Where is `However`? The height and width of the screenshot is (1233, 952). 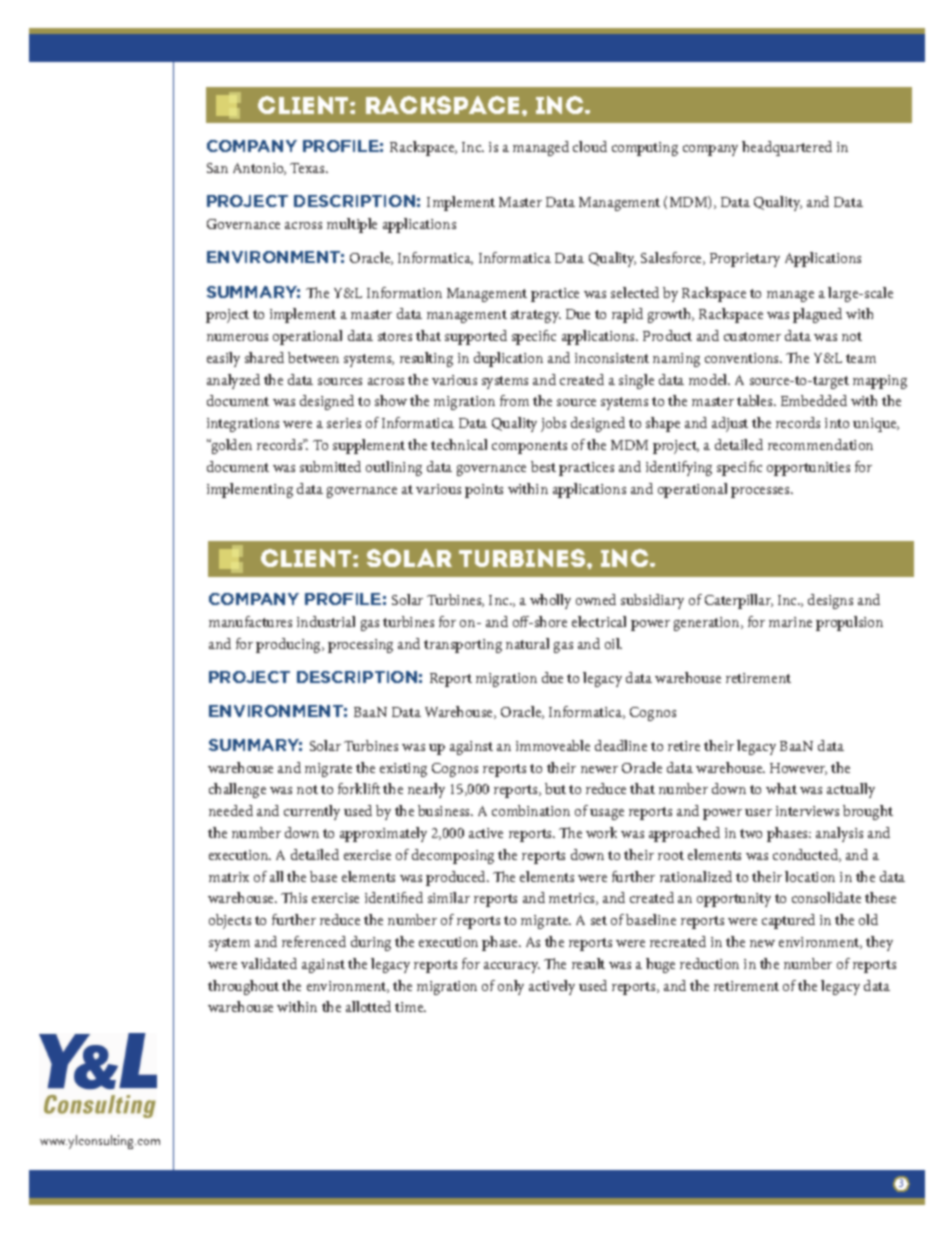
However is located at coordinates (798, 769).
